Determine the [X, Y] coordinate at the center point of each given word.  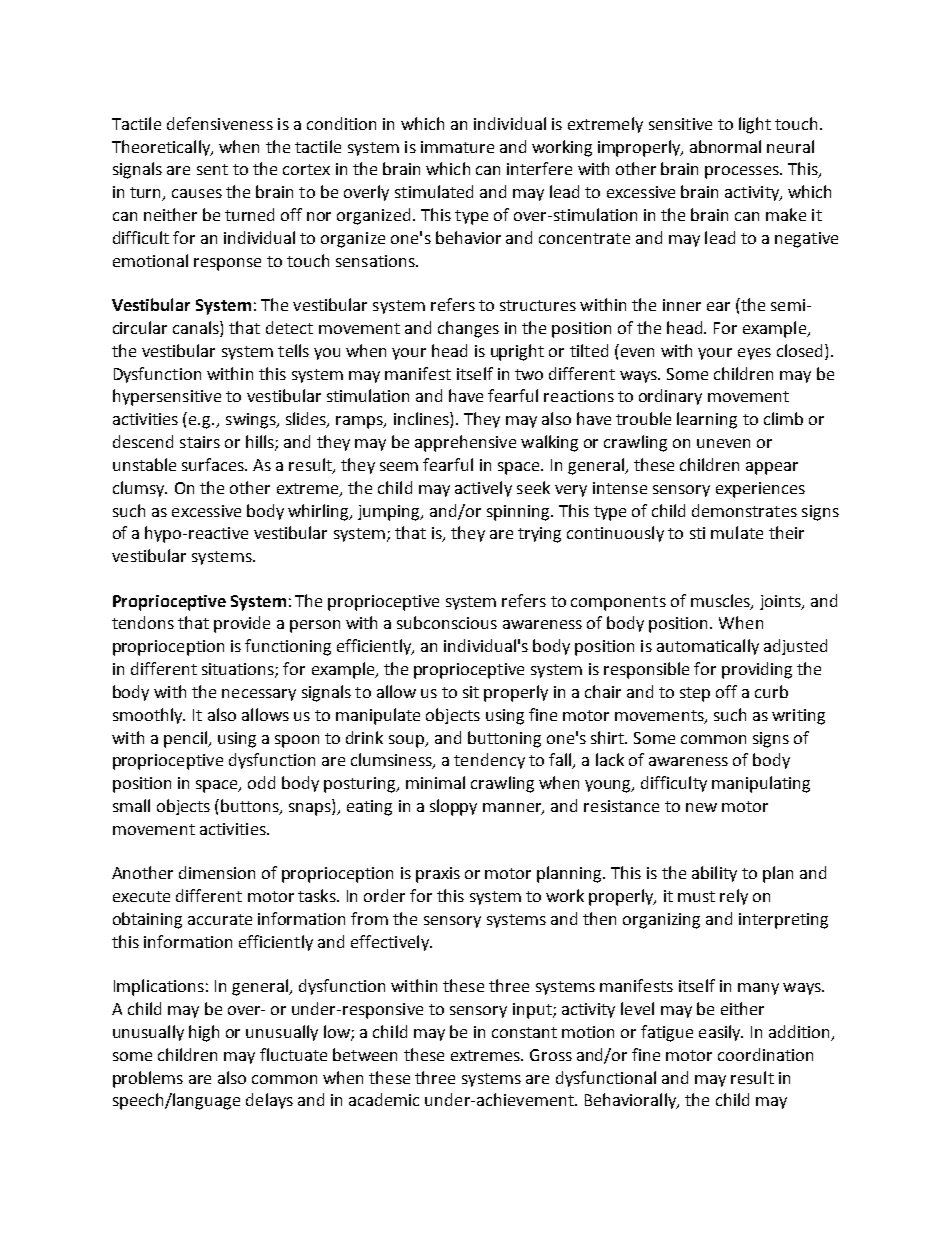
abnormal [725, 146]
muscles [721, 601]
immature [457, 147]
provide [242, 624]
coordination [765, 1054]
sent [212, 169]
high [204, 1033]
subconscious [447, 622]
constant [524, 1032]
